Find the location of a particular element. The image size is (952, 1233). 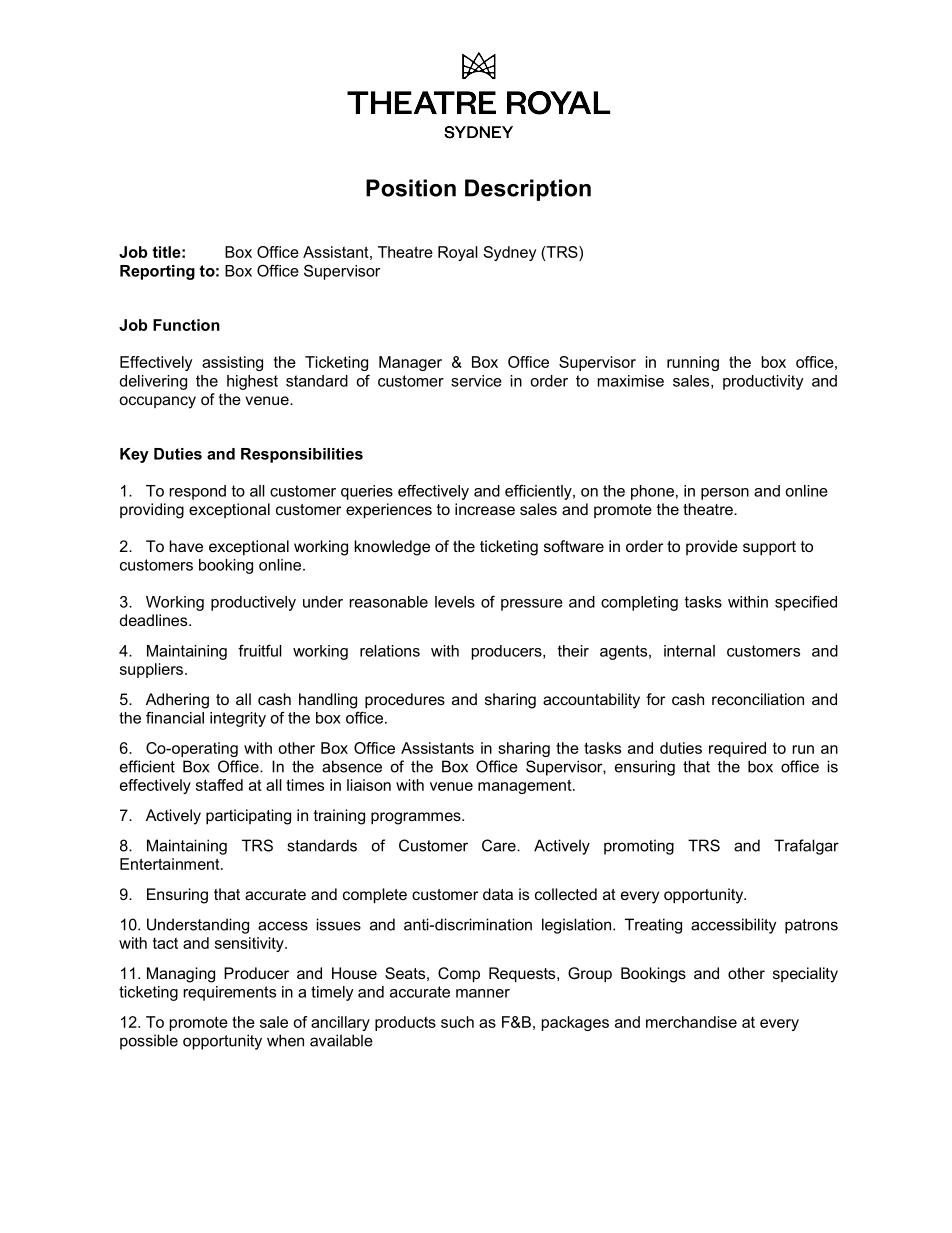

Description is located at coordinates (528, 190).
